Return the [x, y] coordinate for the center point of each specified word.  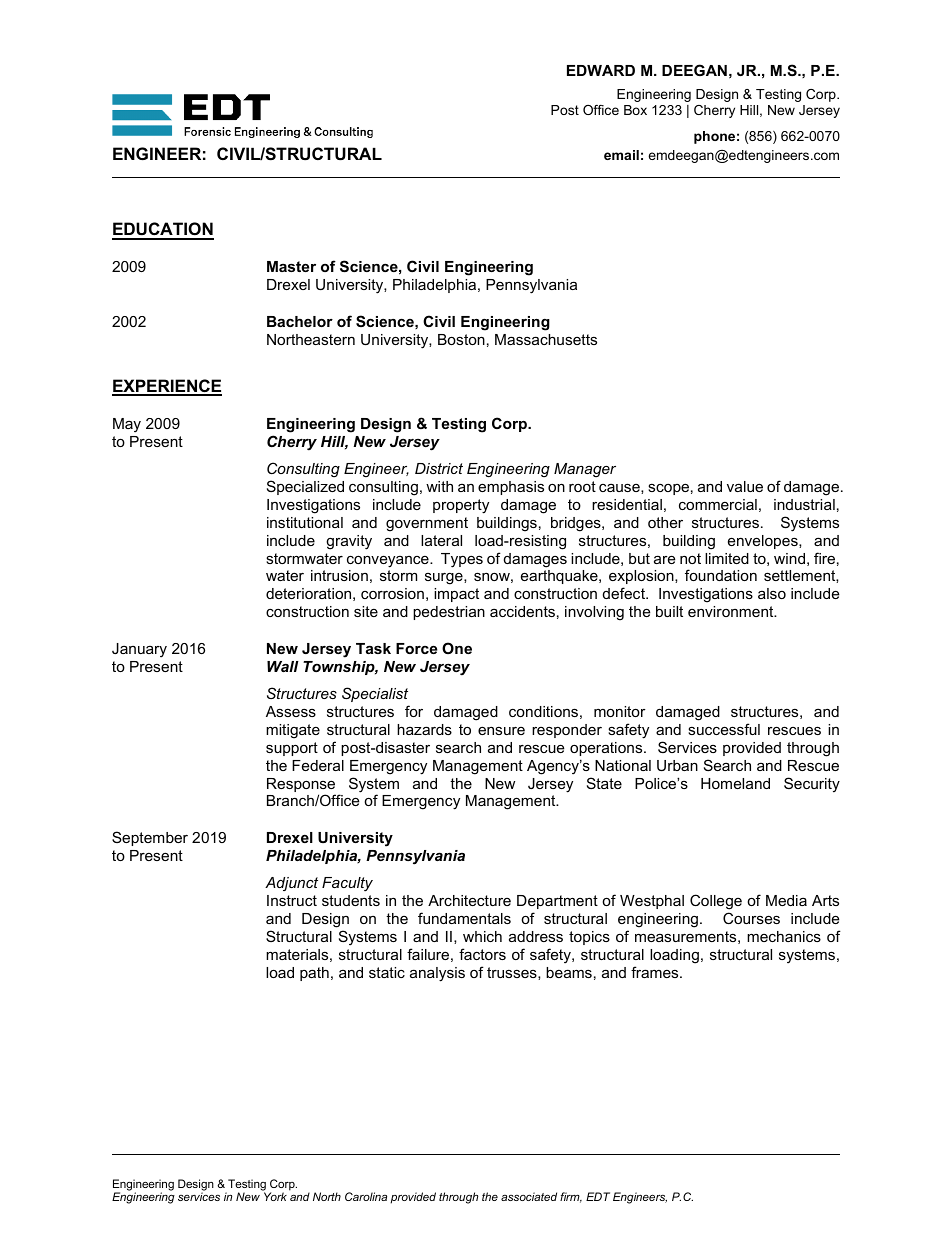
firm [571, 1197]
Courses [751, 918]
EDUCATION [163, 230]
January [139, 650]
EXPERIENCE [167, 387]
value [745, 486]
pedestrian [449, 613]
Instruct [292, 900]
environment [732, 611]
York [275, 1196]
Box [635, 110]
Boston [461, 339]
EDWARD [601, 70]
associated [529, 1196]
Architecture [469, 900]
